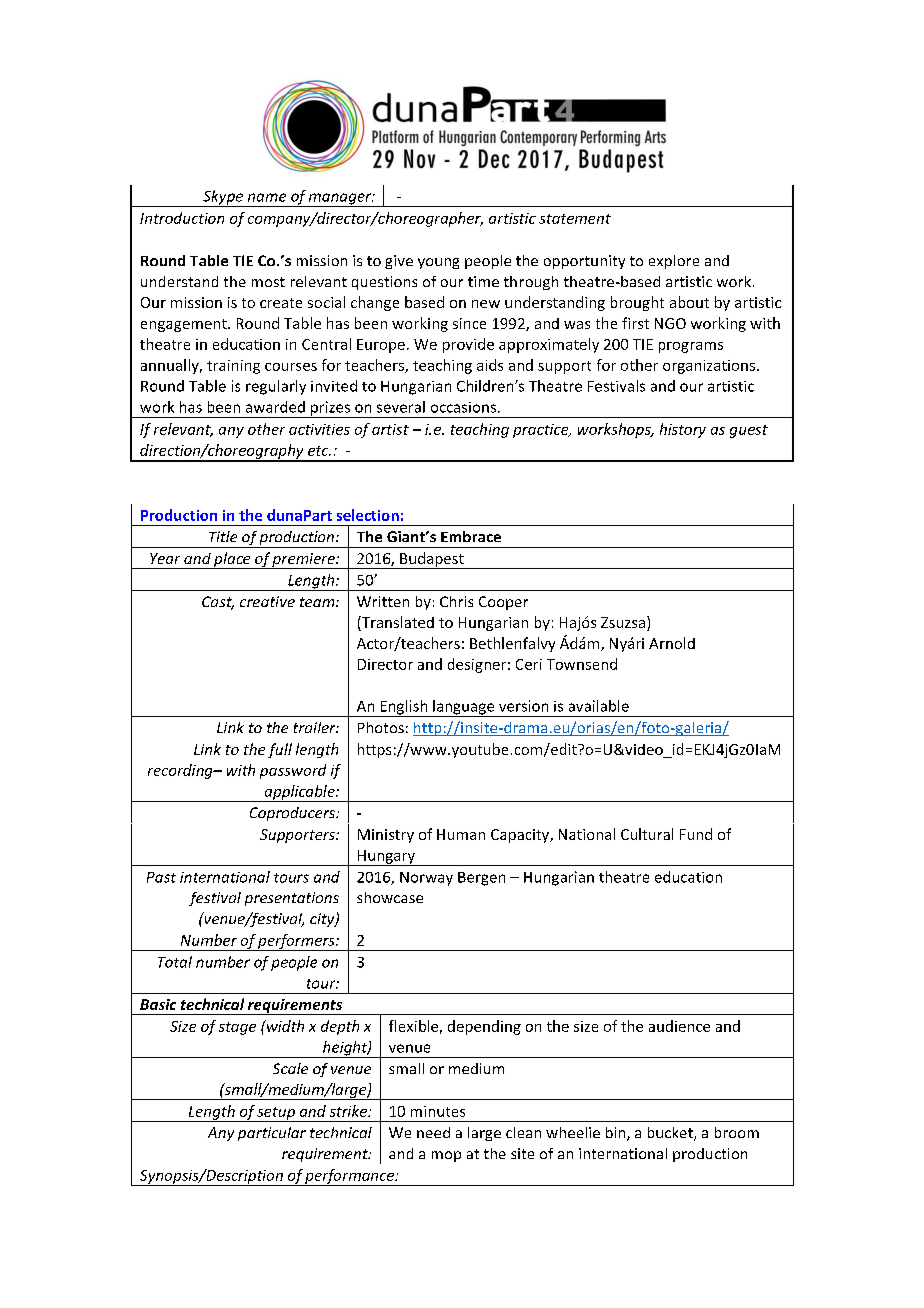 Image resolution: width=924 pixels, height=1308 pixels. What do you see at coordinates (674, 262) in the page?
I see `explore` at bounding box center [674, 262].
